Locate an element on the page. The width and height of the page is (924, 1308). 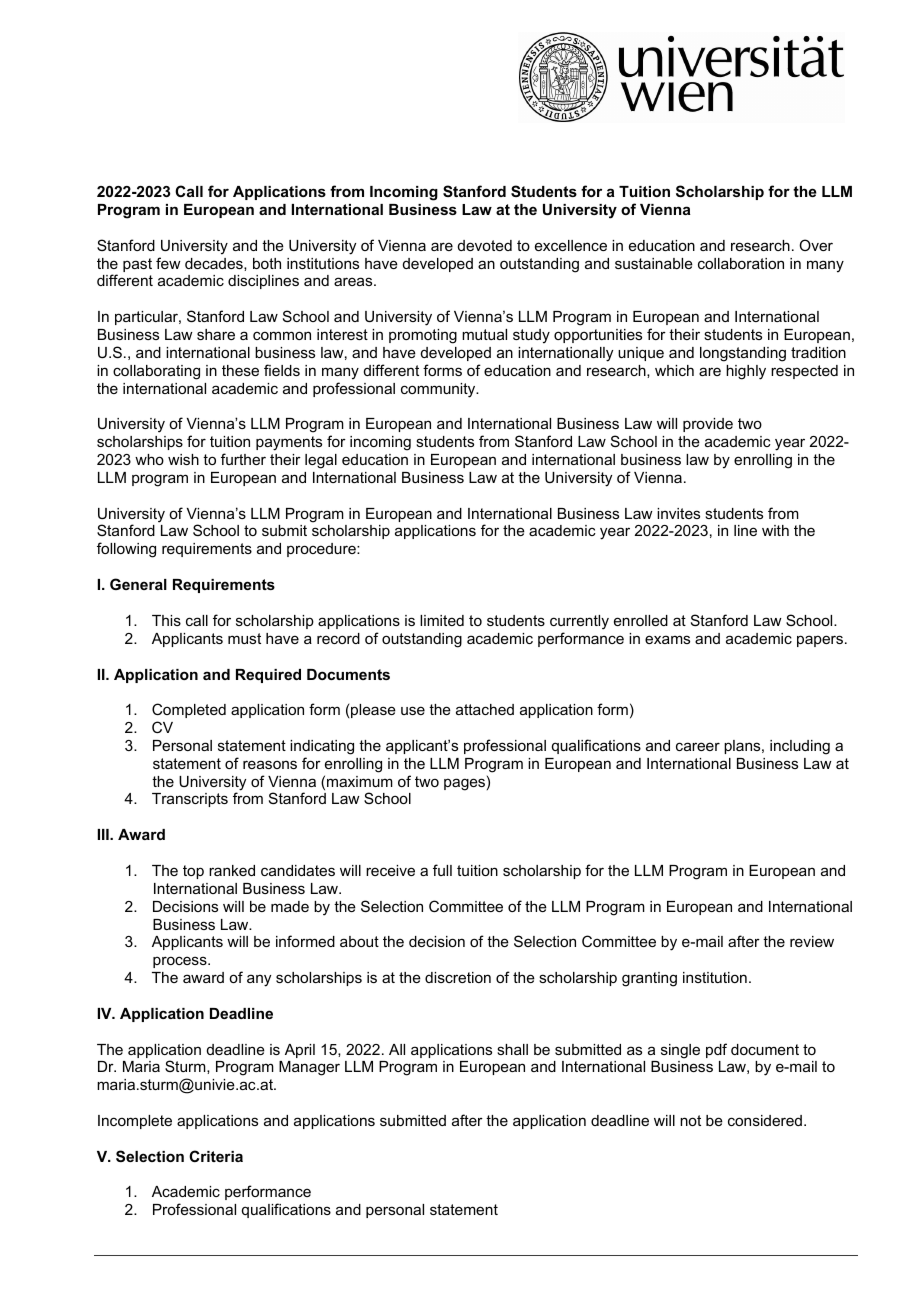
wish is located at coordinates (183, 459).
